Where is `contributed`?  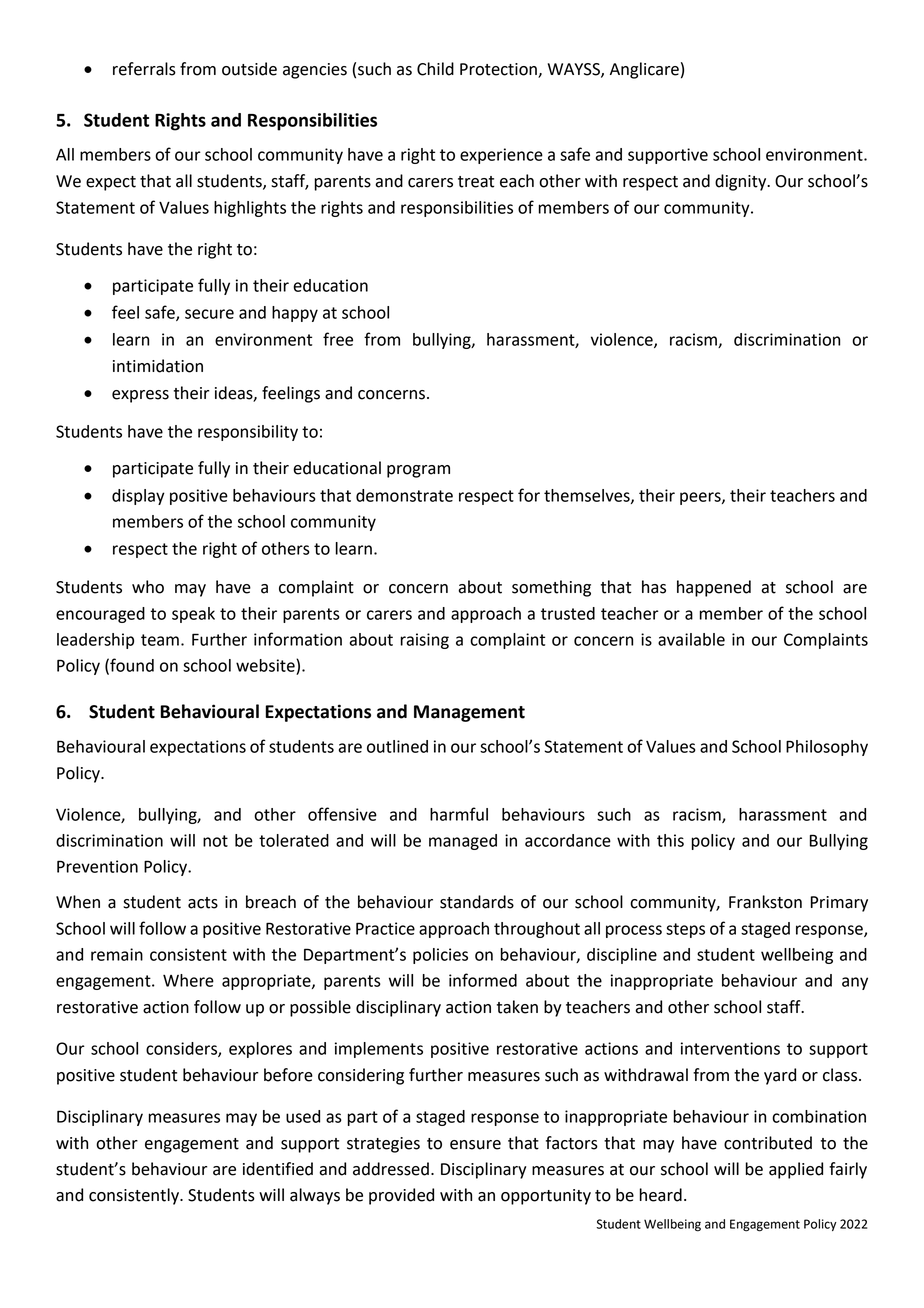 contributed is located at coordinates (768, 1143).
